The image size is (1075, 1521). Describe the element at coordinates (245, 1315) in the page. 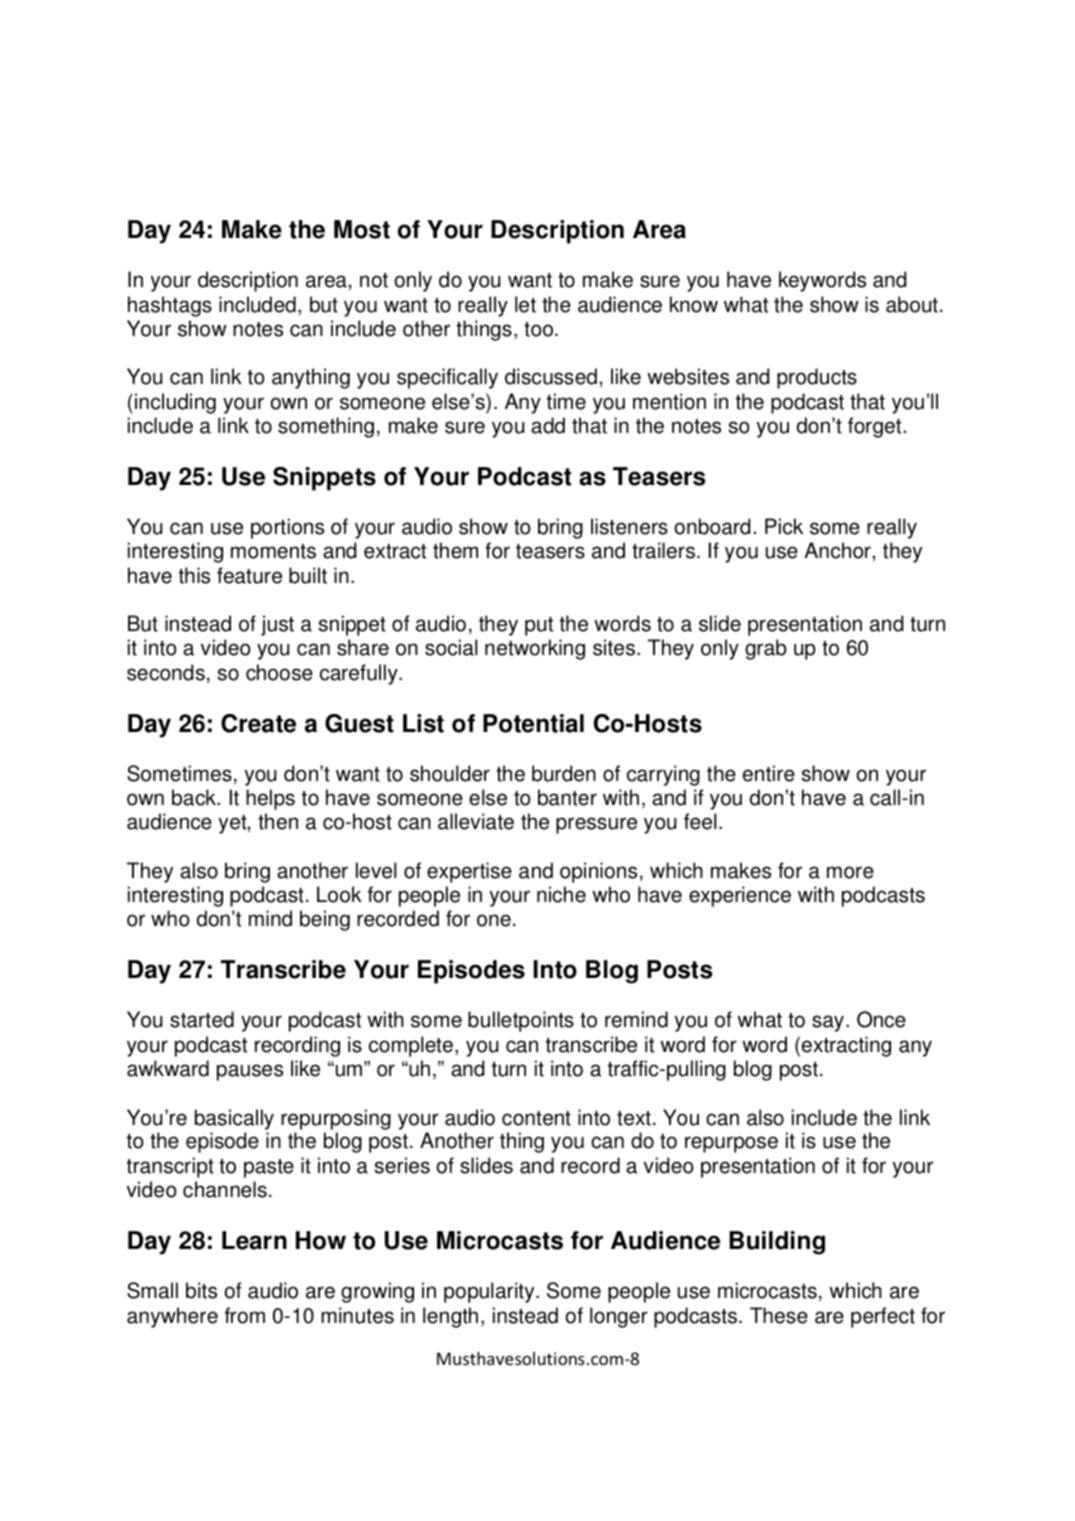

I see `from` at that location.
